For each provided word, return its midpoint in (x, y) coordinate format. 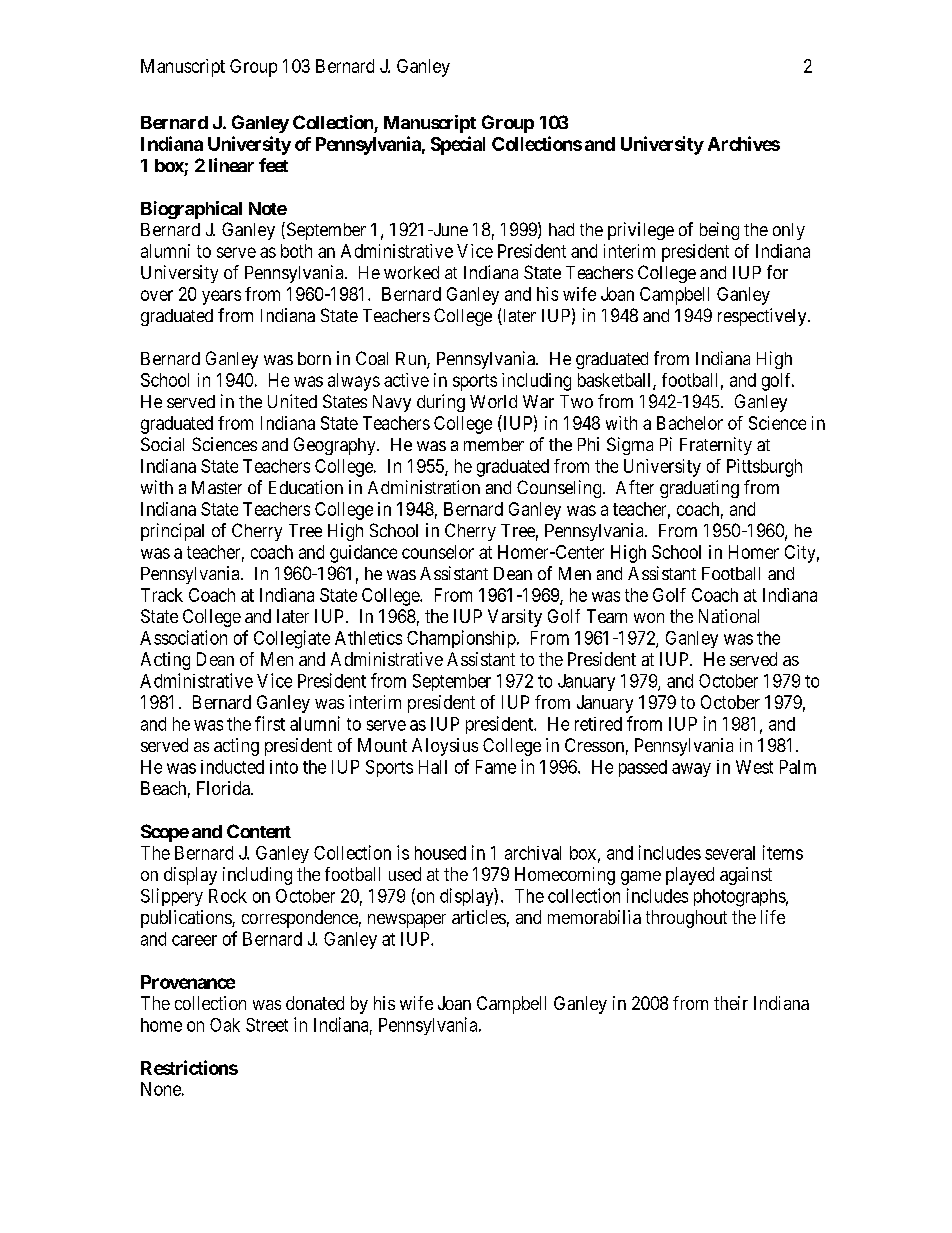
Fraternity (716, 446)
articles (479, 917)
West (754, 767)
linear (231, 165)
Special (458, 145)
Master (217, 487)
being (719, 231)
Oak (225, 1025)
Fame (496, 767)
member (494, 444)
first (270, 723)
